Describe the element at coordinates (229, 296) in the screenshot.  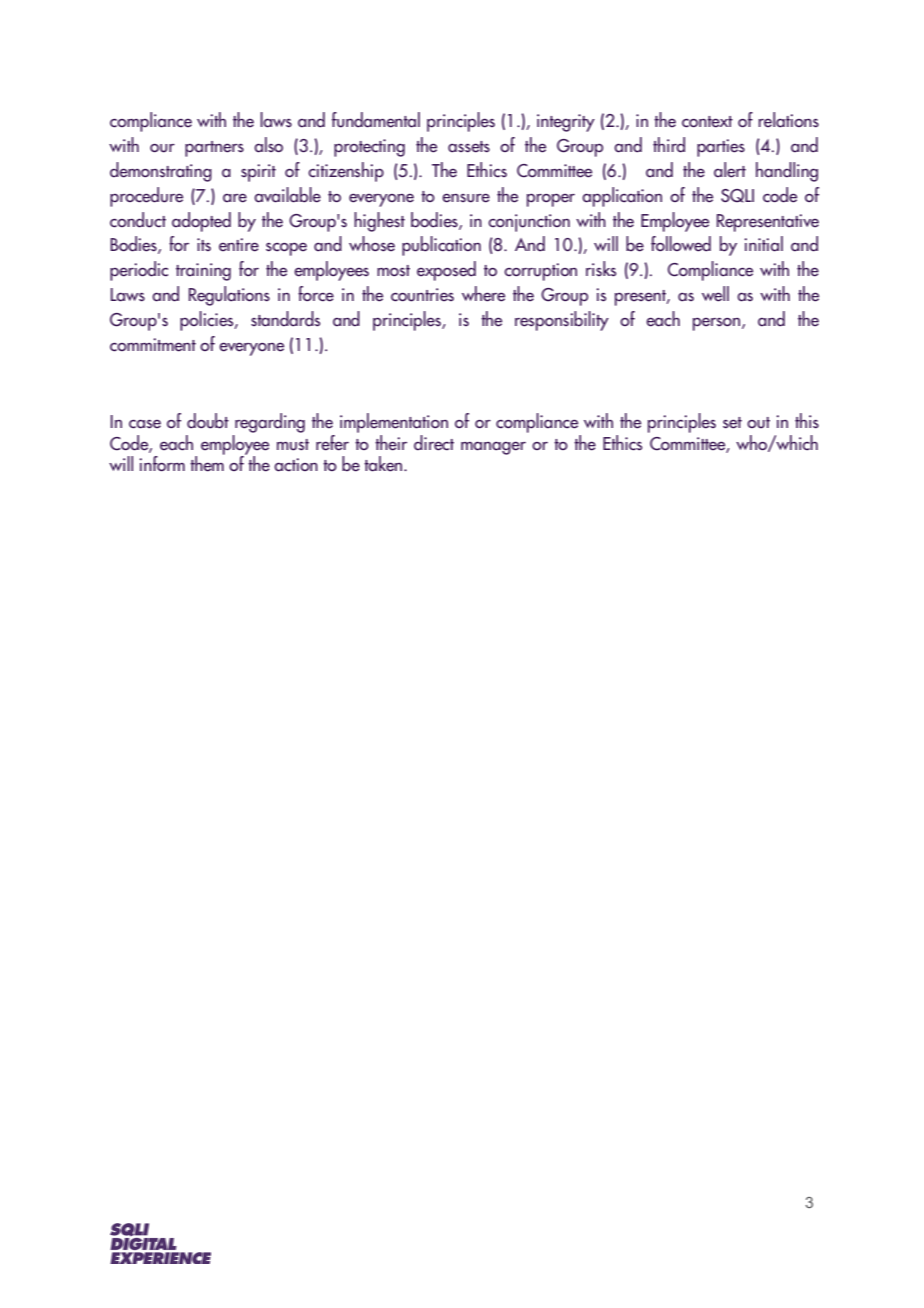
I see `Regulations` at that location.
